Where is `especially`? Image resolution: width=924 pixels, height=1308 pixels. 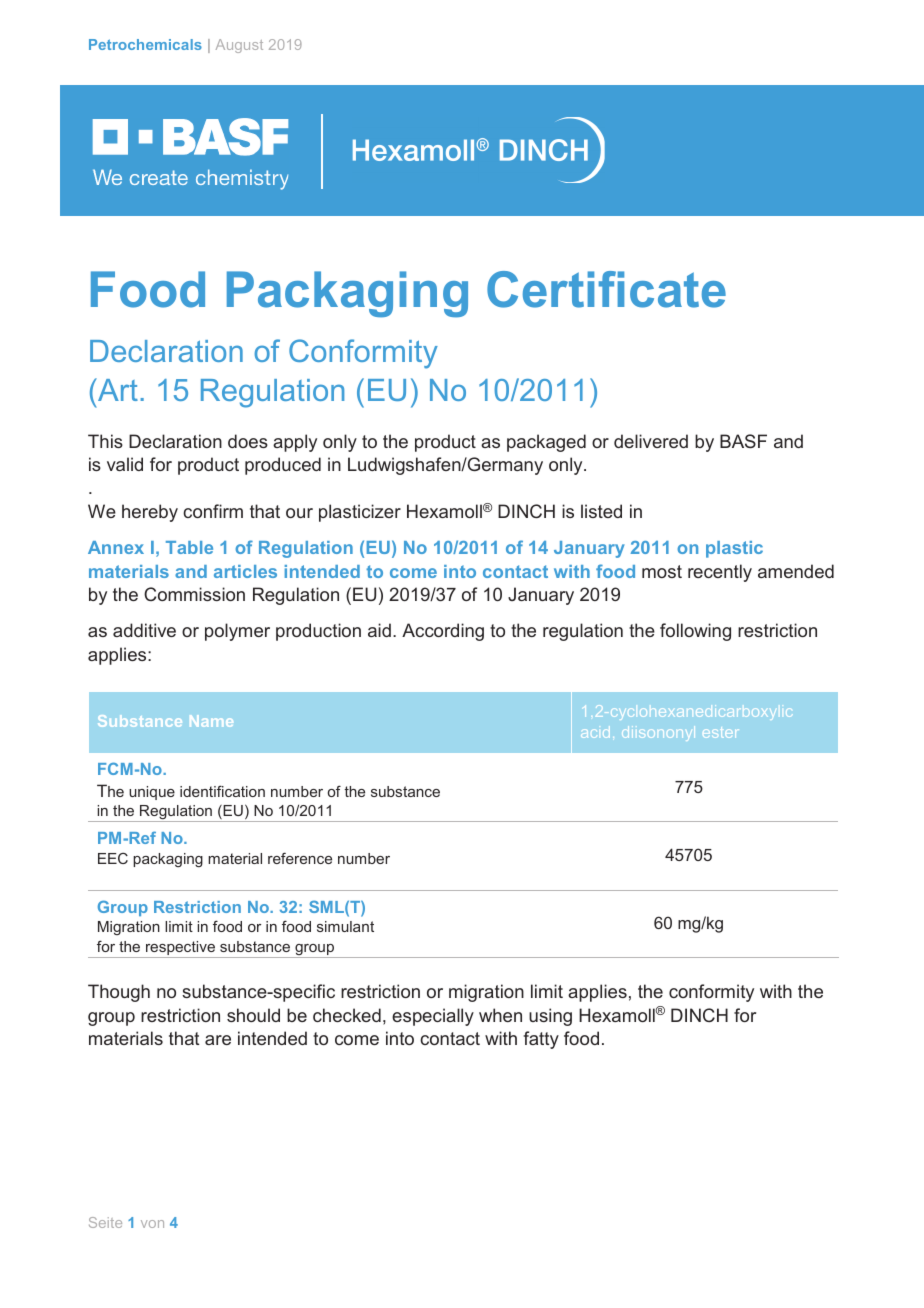 especially is located at coordinates (433, 1017).
